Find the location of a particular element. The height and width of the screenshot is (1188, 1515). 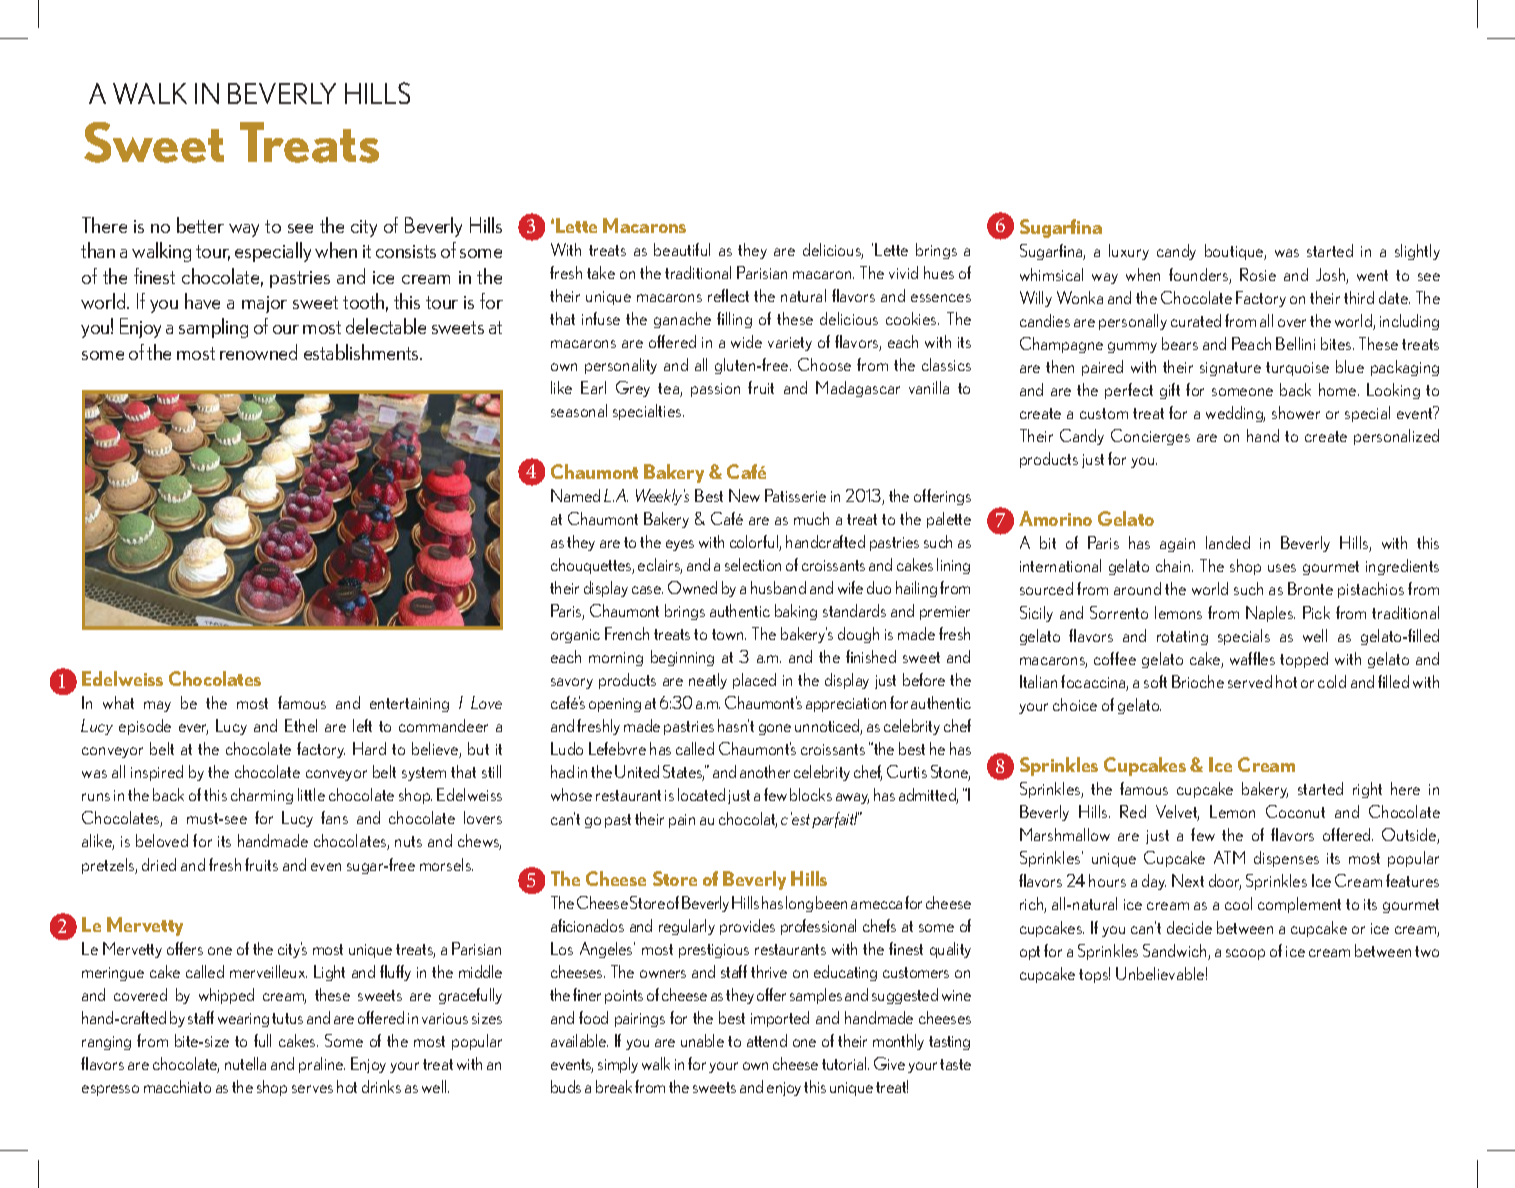

beautiful is located at coordinates (682, 249).
